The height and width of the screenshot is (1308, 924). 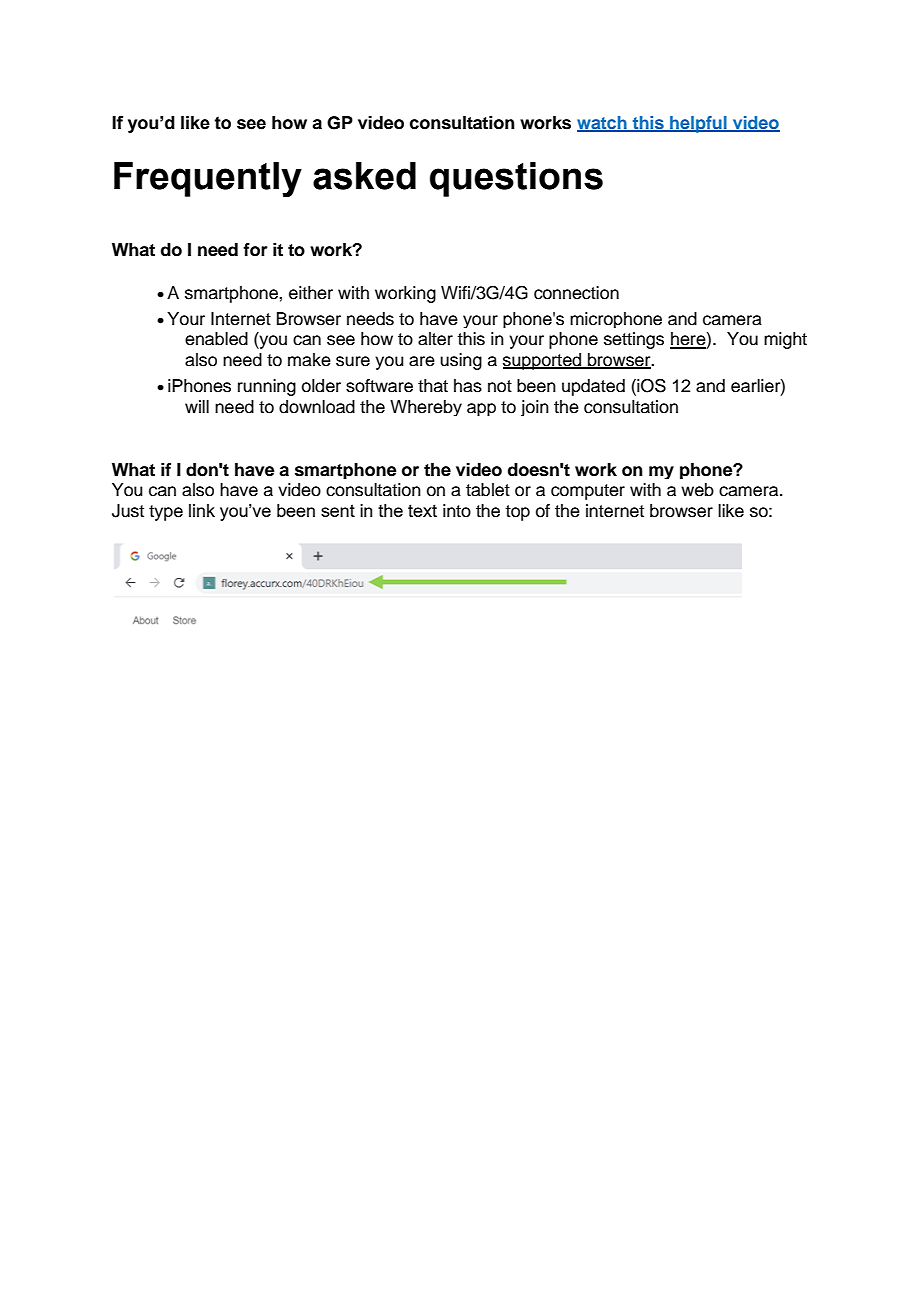 I want to click on enabled, so click(x=216, y=339).
